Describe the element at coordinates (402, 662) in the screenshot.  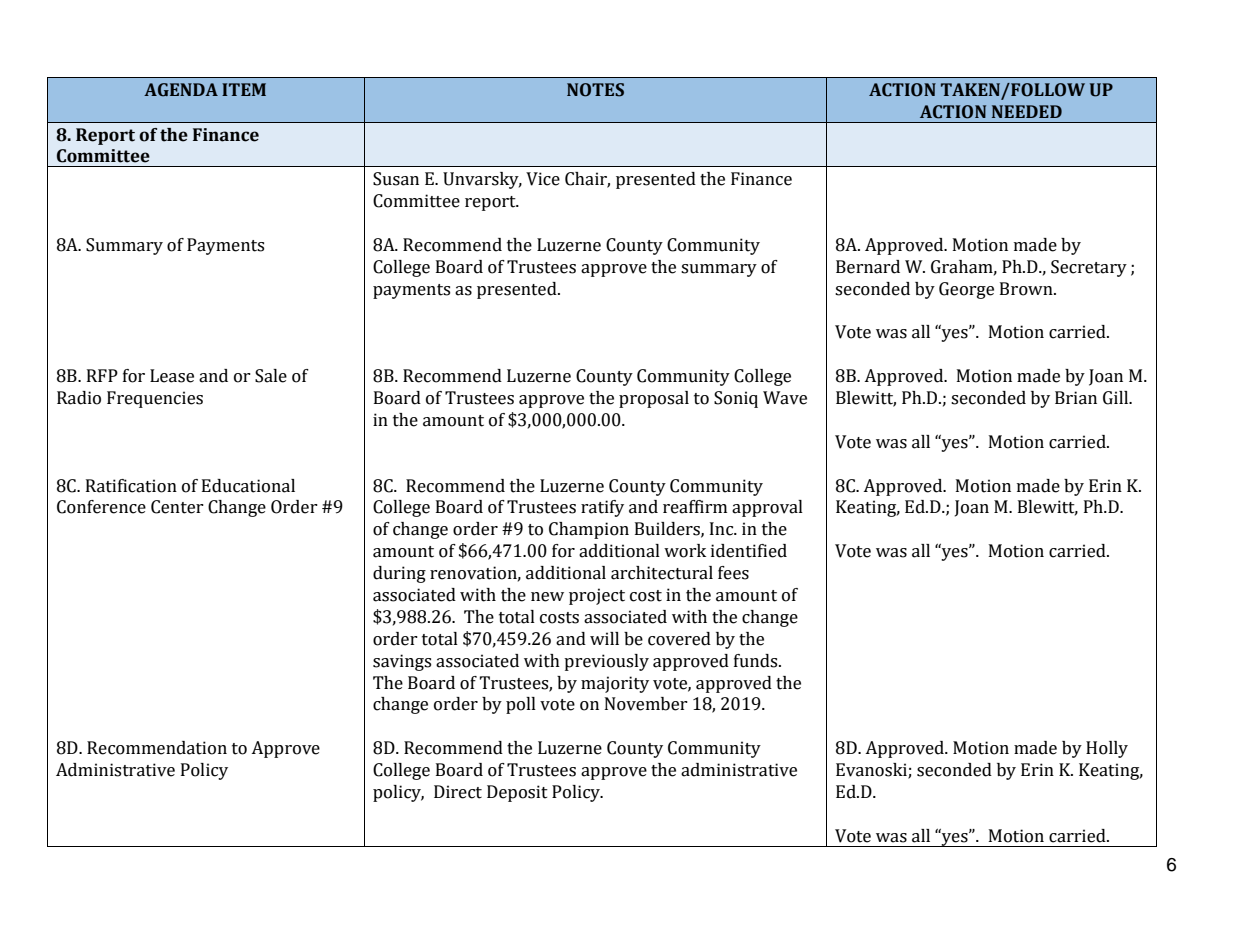
I see `savings` at that location.
